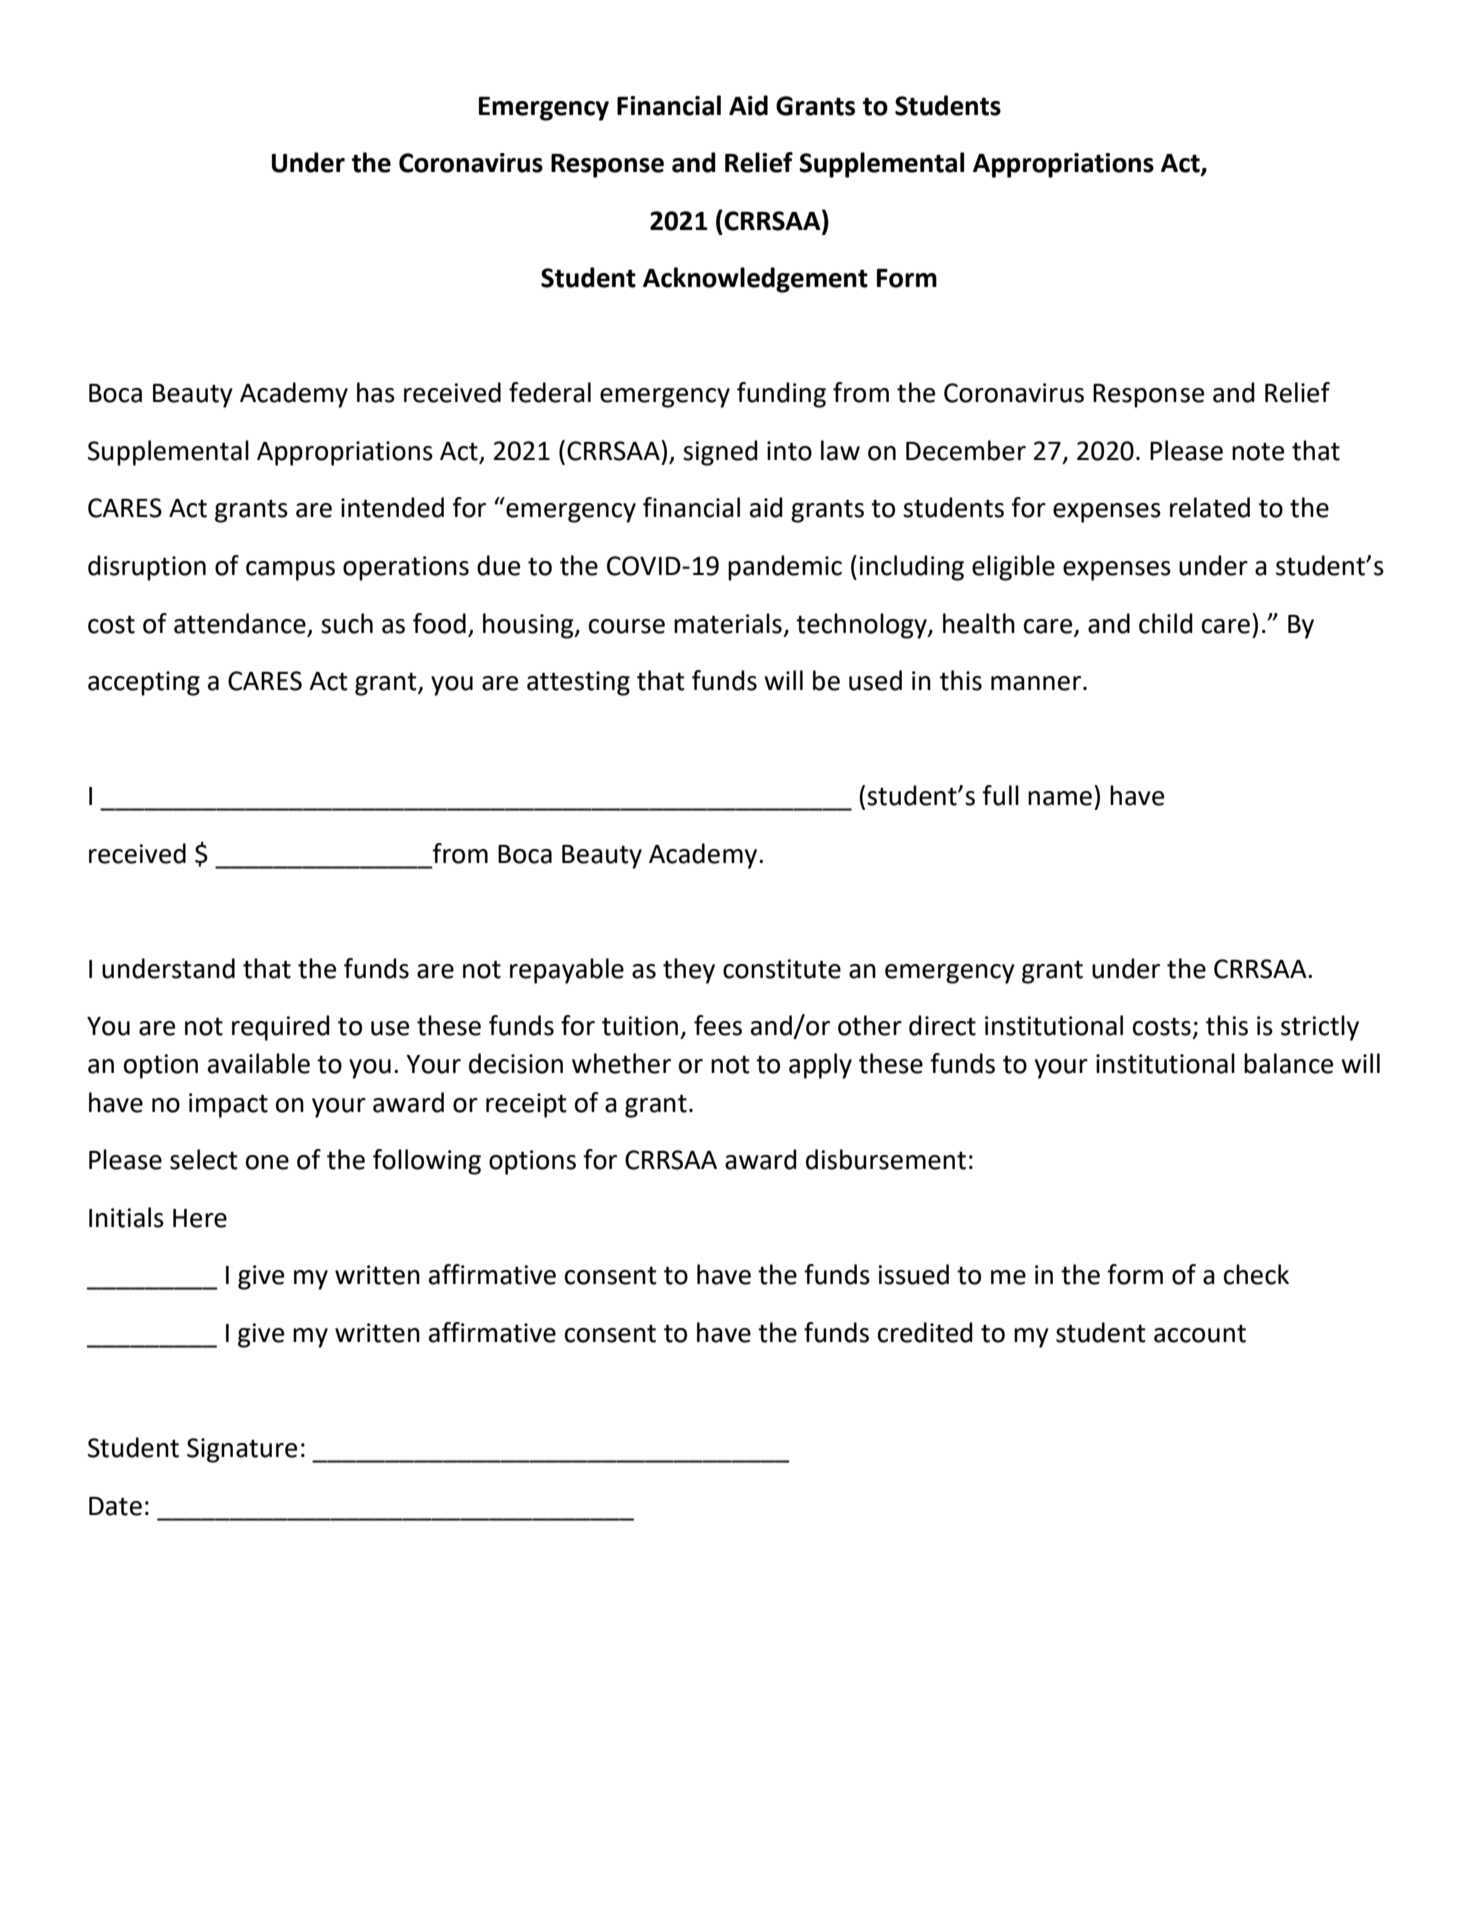 Image resolution: width=1479 pixels, height=1914 pixels. I want to click on credited, so click(925, 1332).
